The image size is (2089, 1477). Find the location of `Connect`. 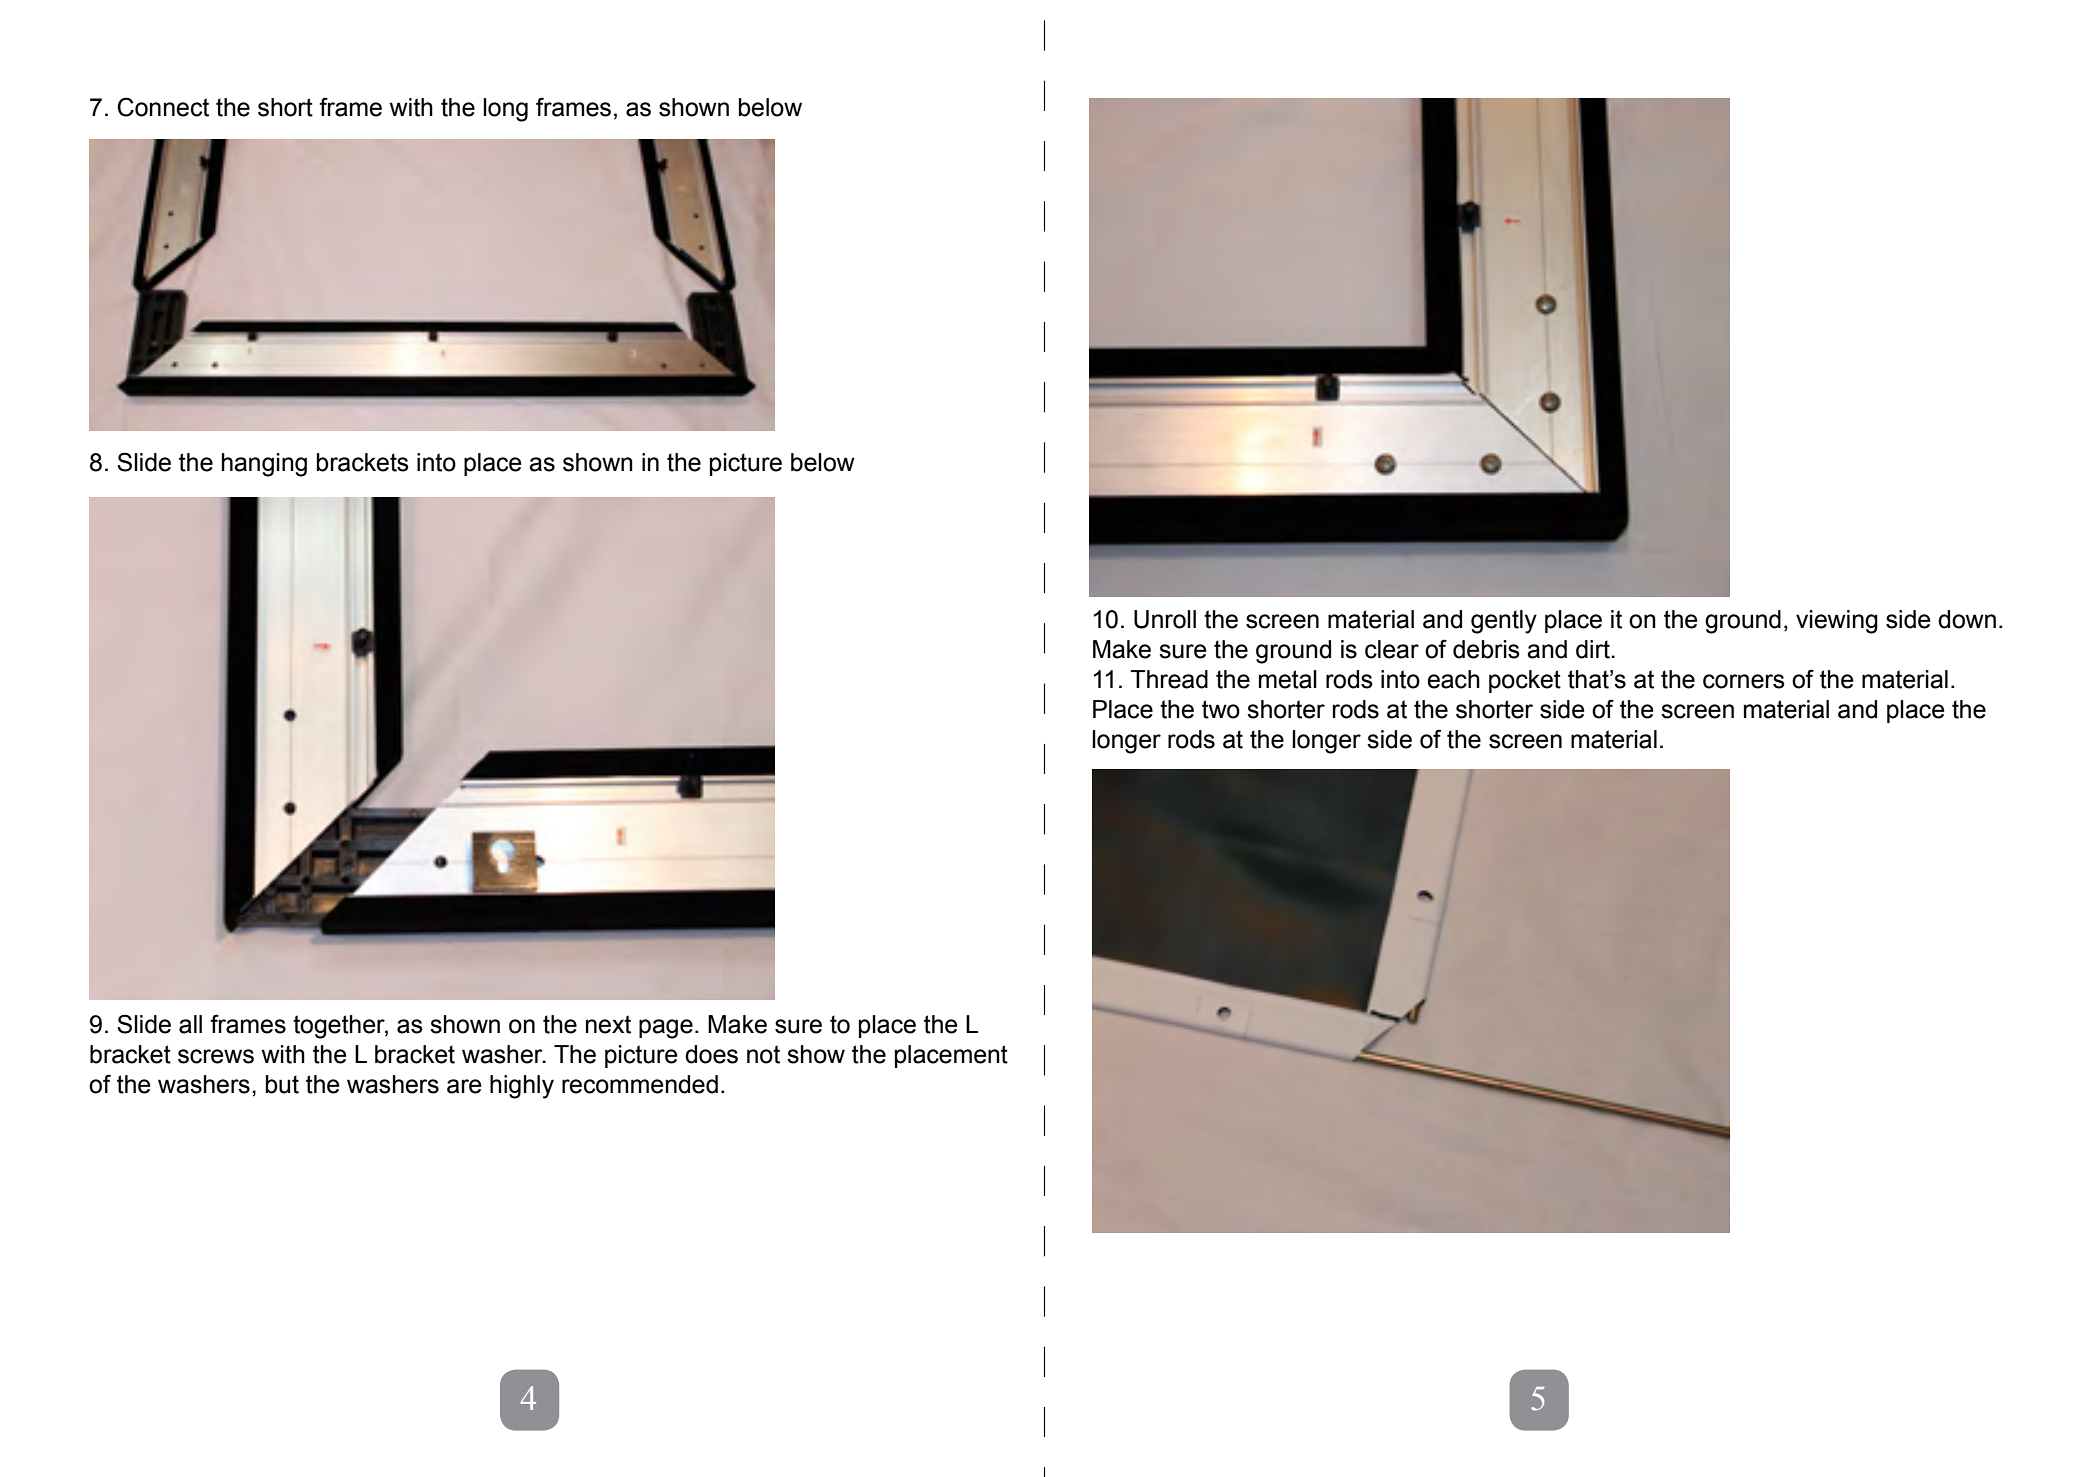

Connect is located at coordinates (163, 107).
